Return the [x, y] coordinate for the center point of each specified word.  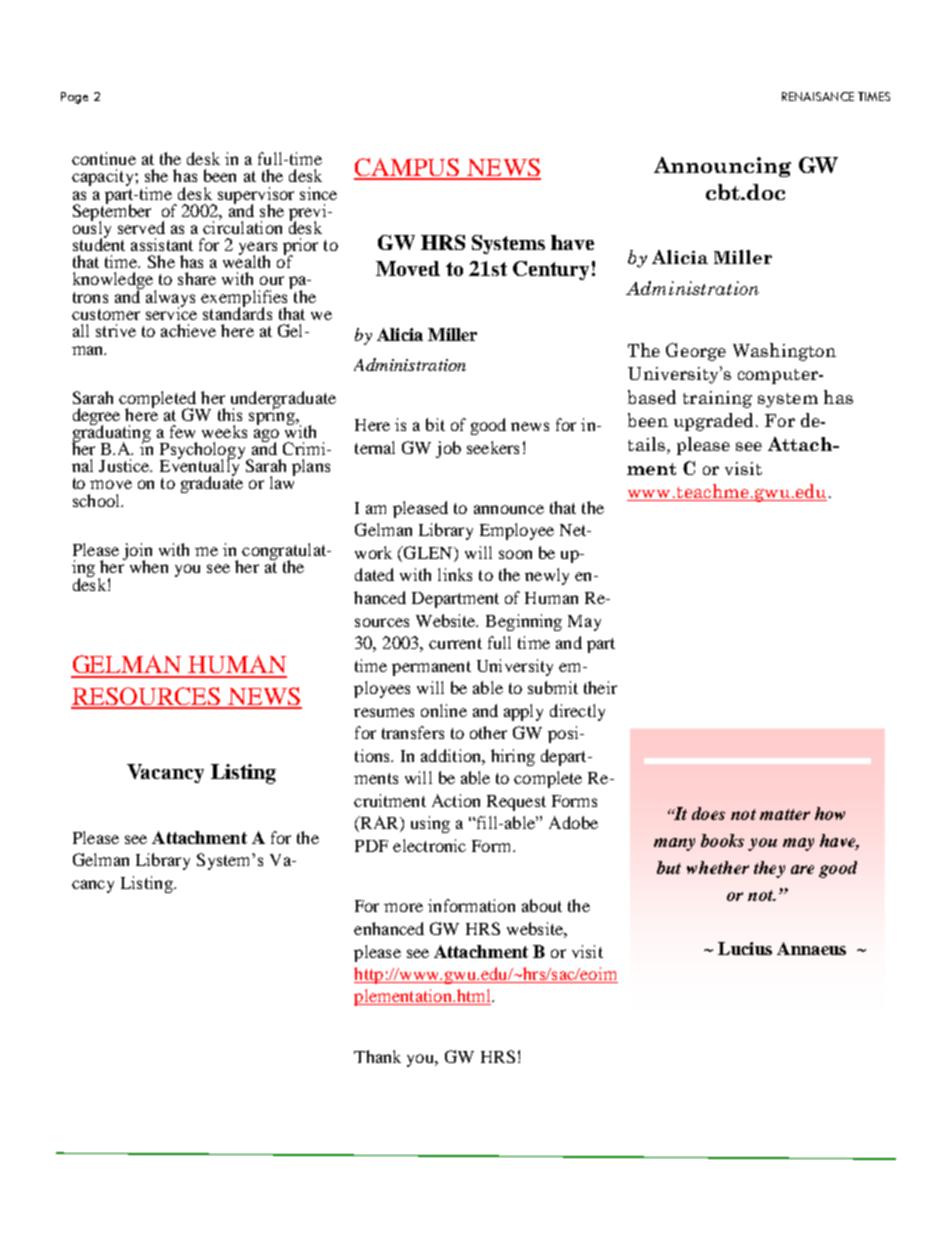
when [149, 566]
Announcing [722, 167]
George [696, 352]
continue [104, 158]
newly [547, 576]
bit [435, 424]
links [455, 574]
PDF [371, 846]
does [708, 813]
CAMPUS [408, 168]
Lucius [745, 948]
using [430, 824]
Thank [377, 1056]
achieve [188, 330]
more [403, 907]
